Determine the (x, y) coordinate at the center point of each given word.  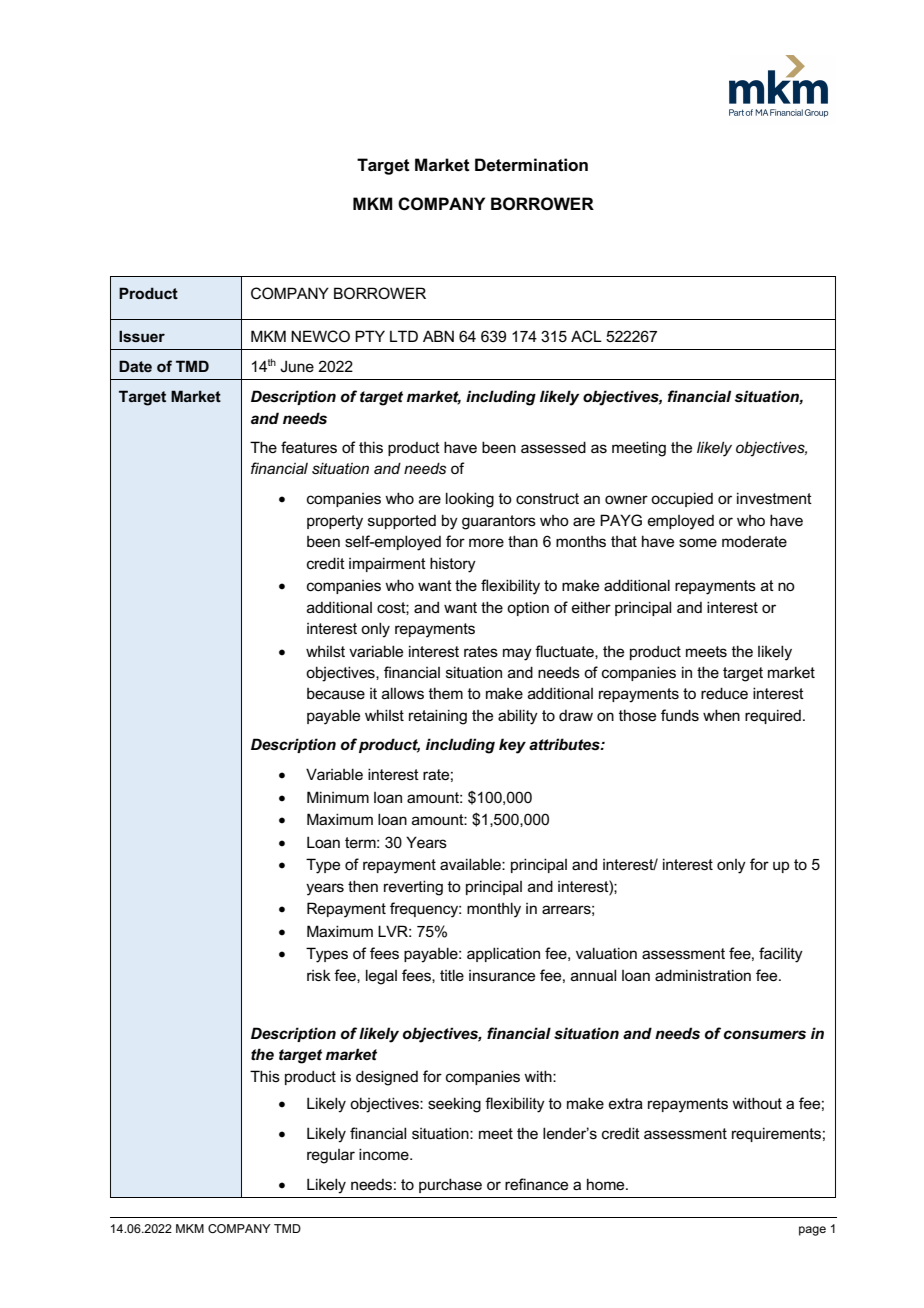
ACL (586, 336)
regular (331, 1156)
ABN (438, 336)
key (512, 746)
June (297, 366)
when (721, 715)
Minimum (338, 797)
